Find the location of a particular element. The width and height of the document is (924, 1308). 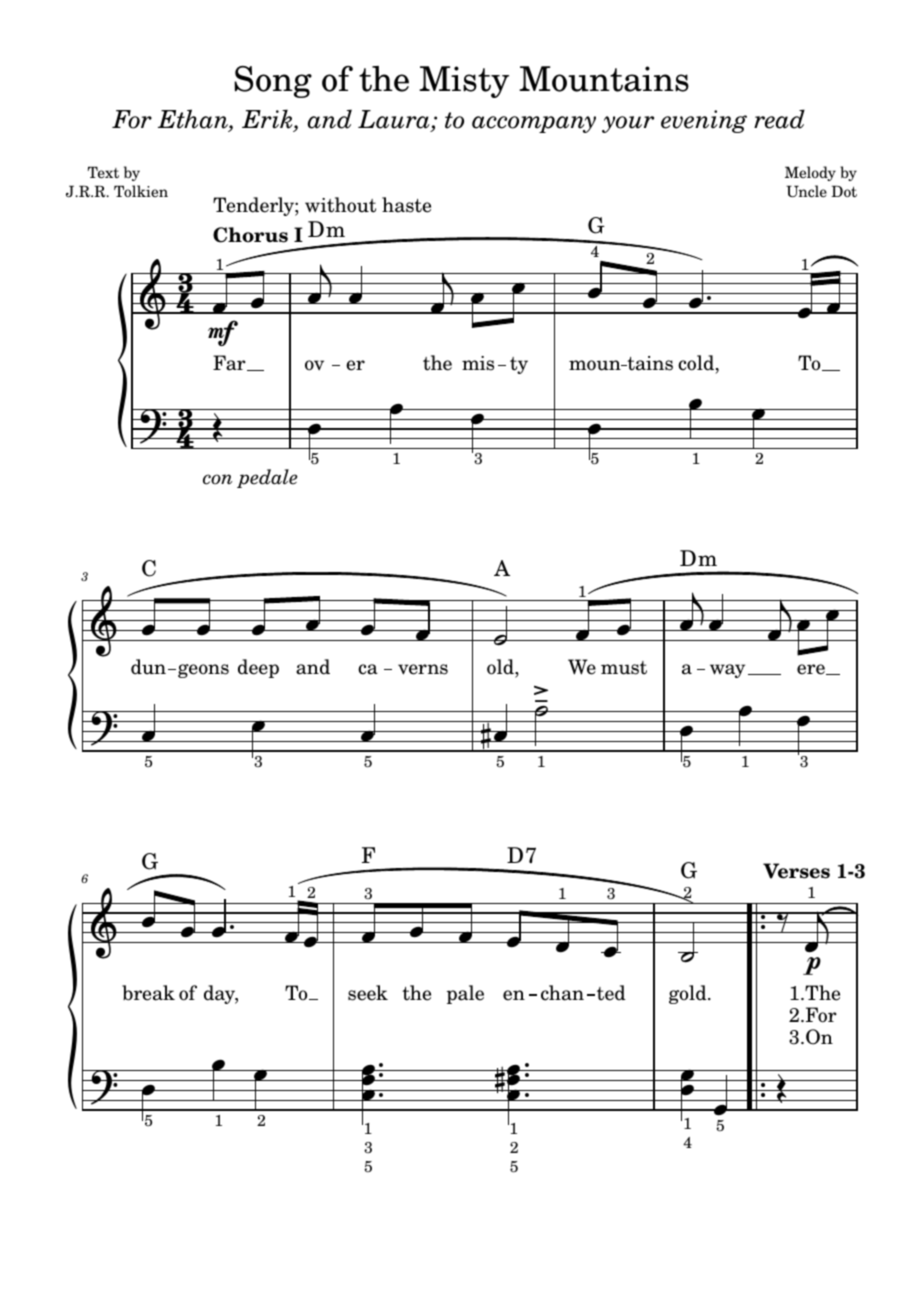

Uncle is located at coordinates (806, 191).
